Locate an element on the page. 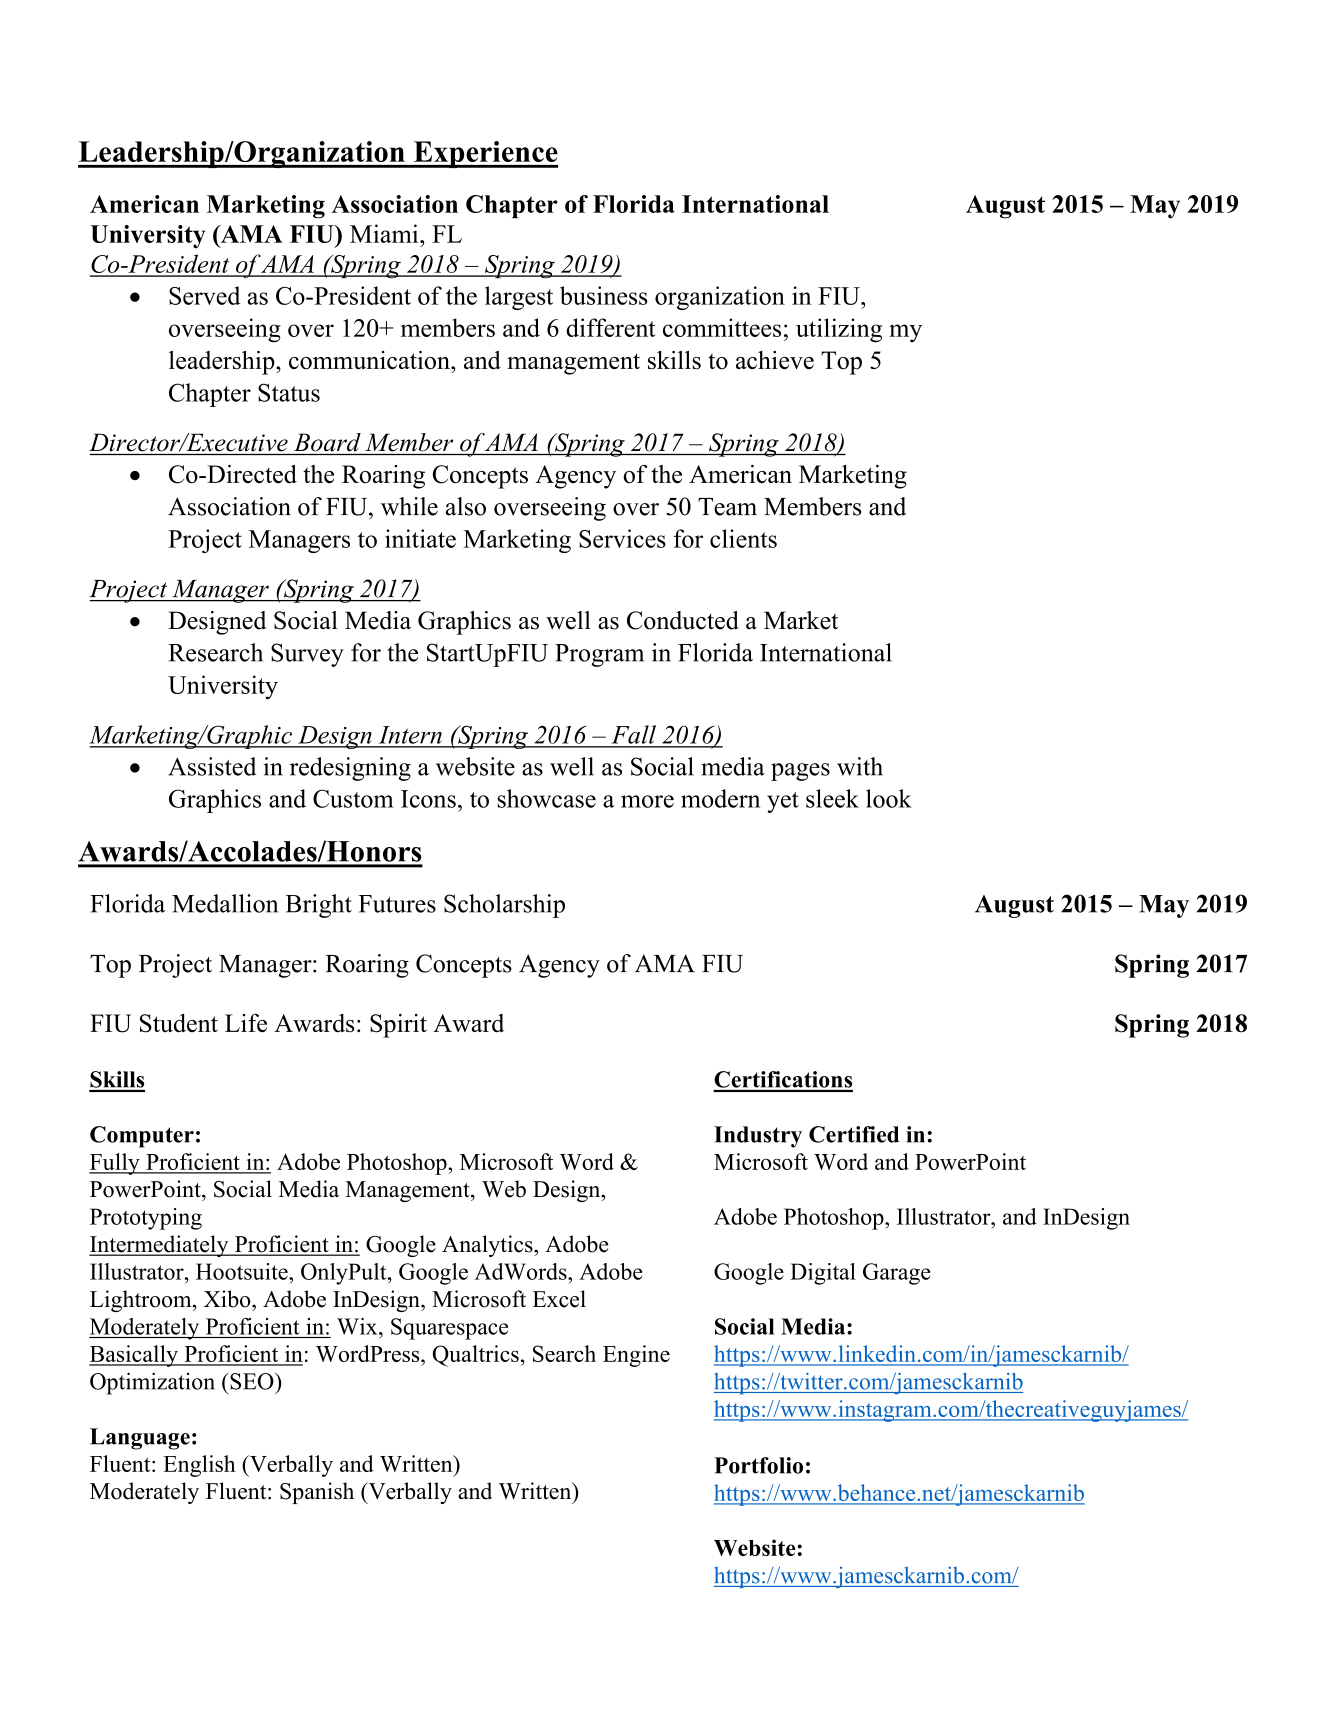 This document has width=1328, height=1719. utilizing is located at coordinates (839, 330).
